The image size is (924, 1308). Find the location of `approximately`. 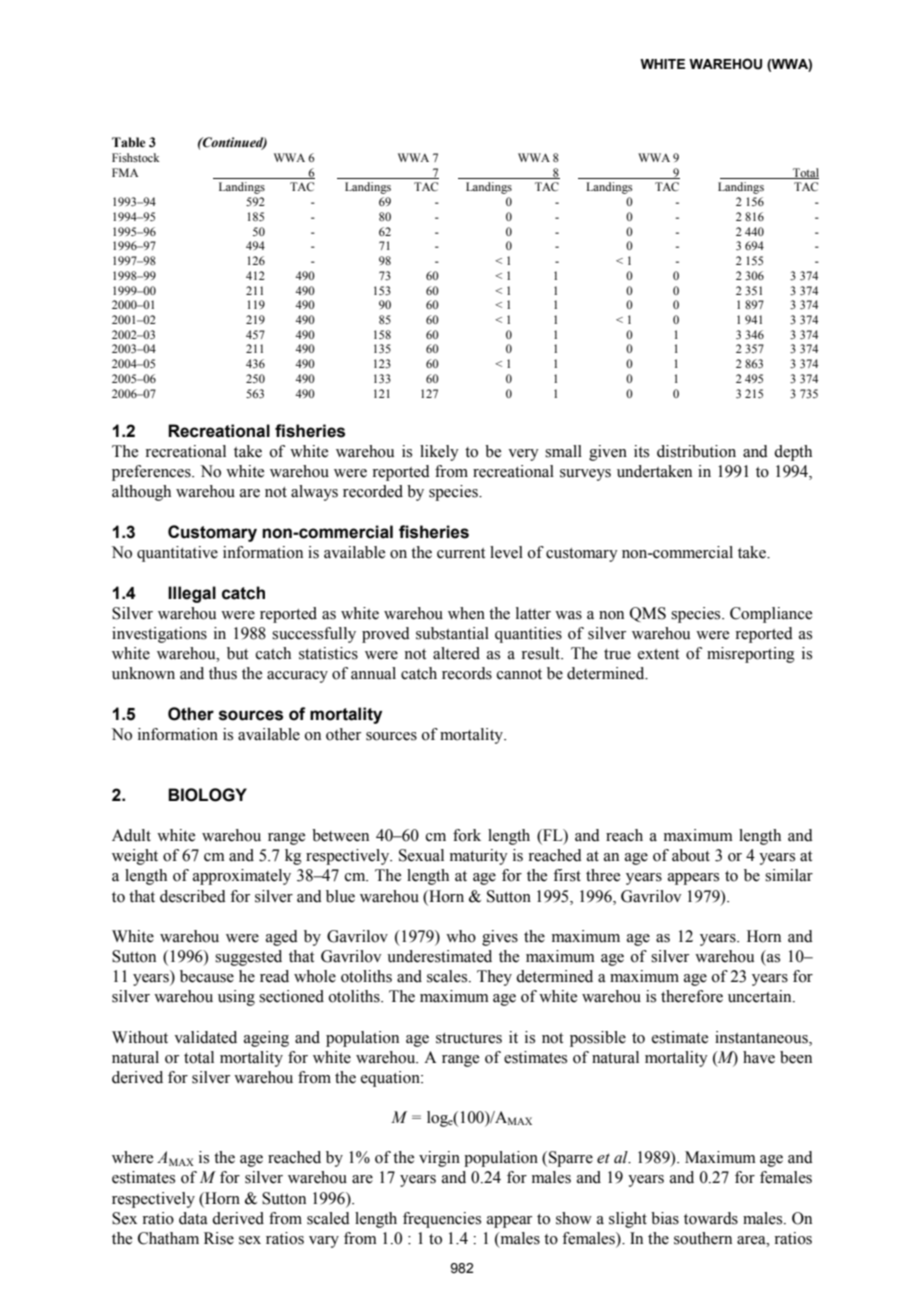

approximately is located at coordinates (242, 877).
